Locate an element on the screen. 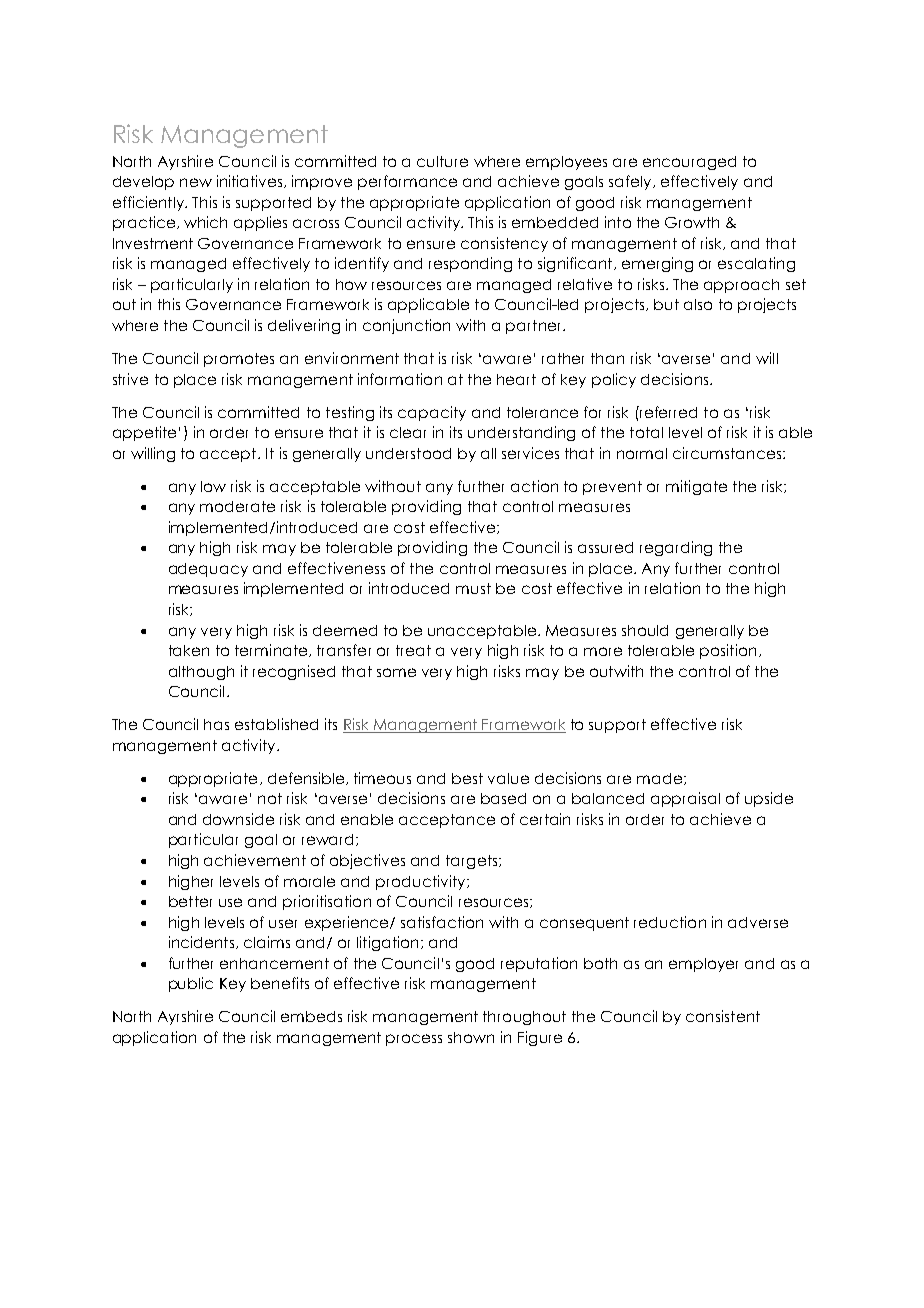 This screenshot has width=924, height=1308. new is located at coordinates (196, 182).
